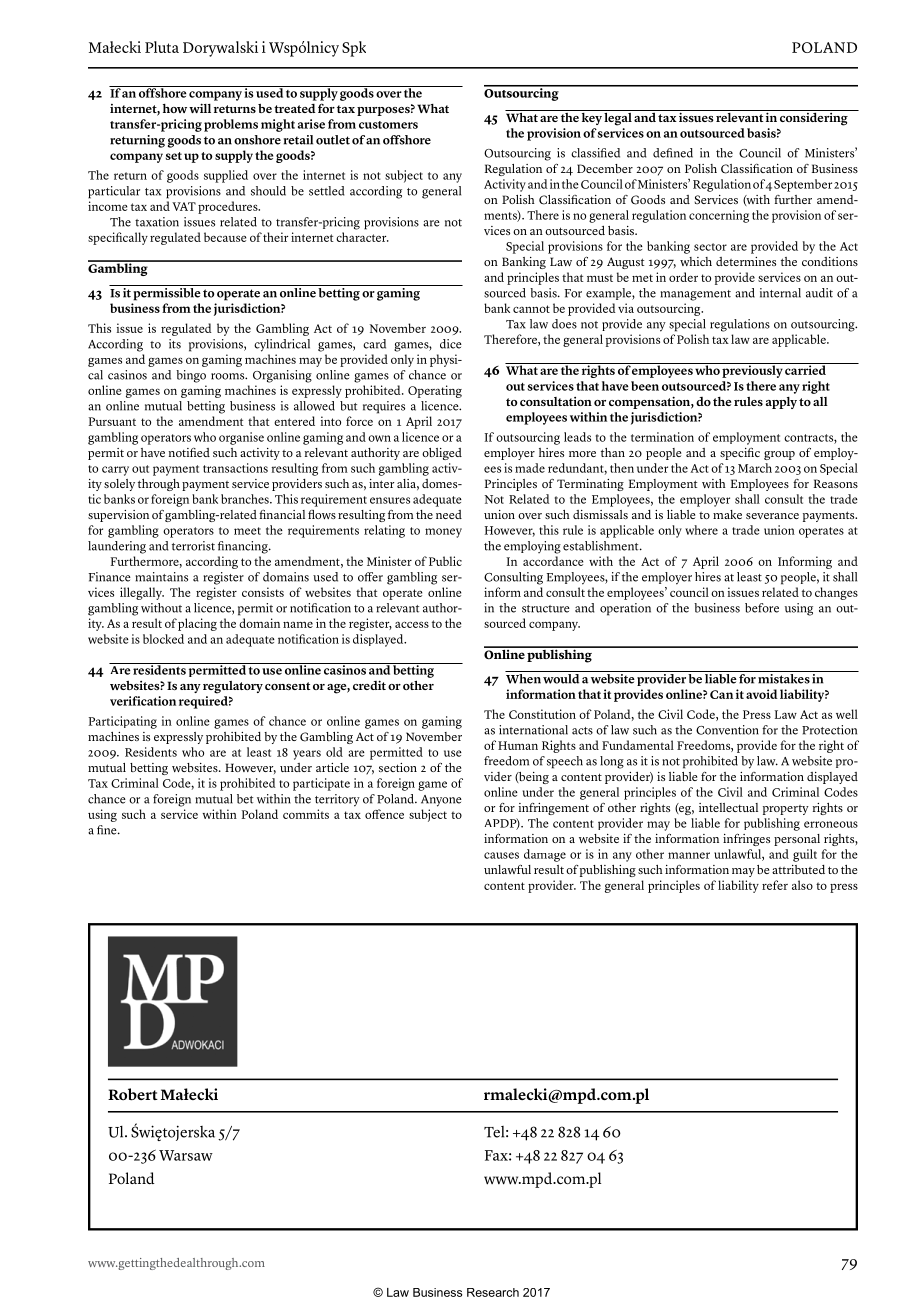 This page has width=924, height=1308. What do you see at coordinates (523, 679) in the page?
I see `When` at bounding box center [523, 679].
